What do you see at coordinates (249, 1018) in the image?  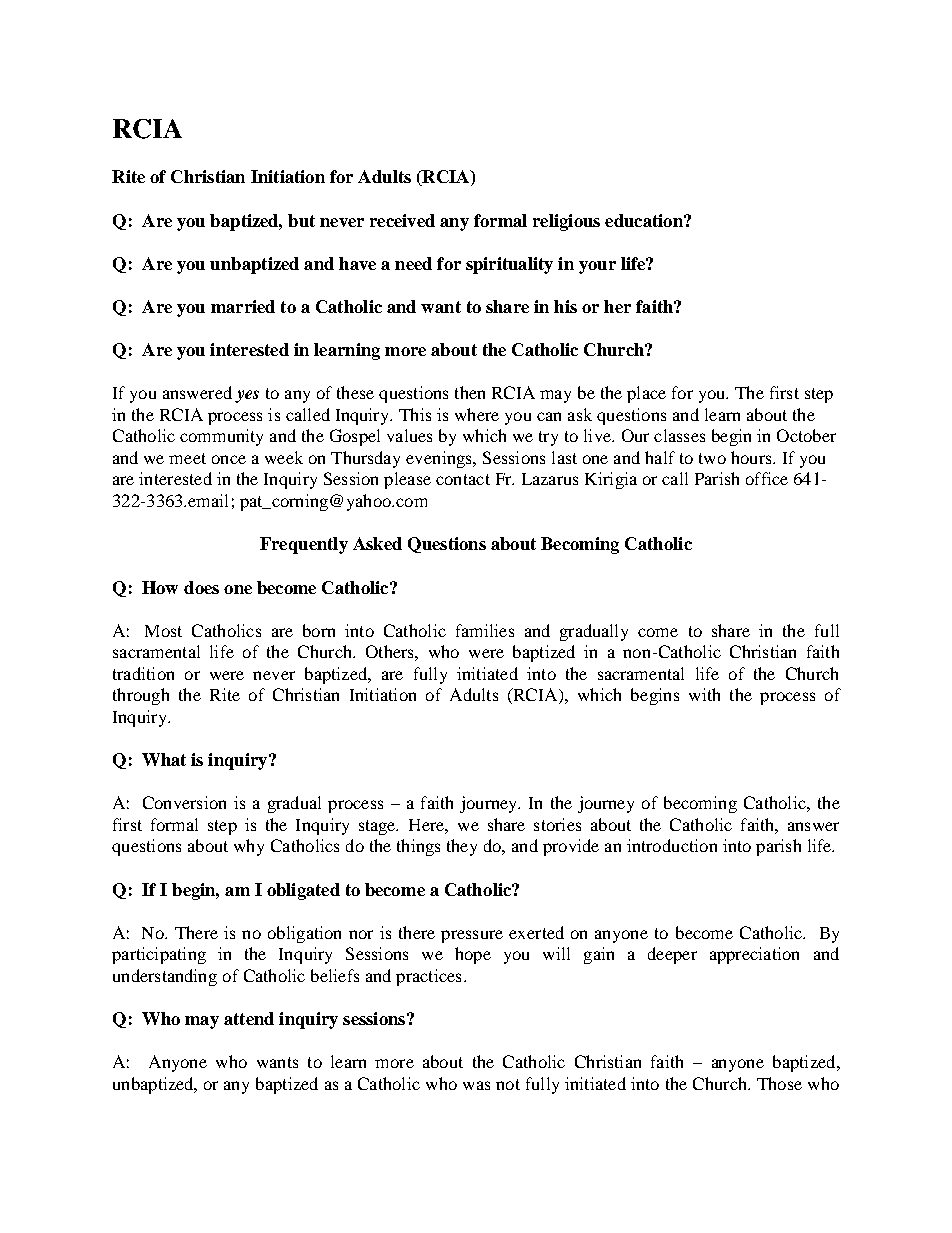 I see `attend` at bounding box center [249, 1018].
